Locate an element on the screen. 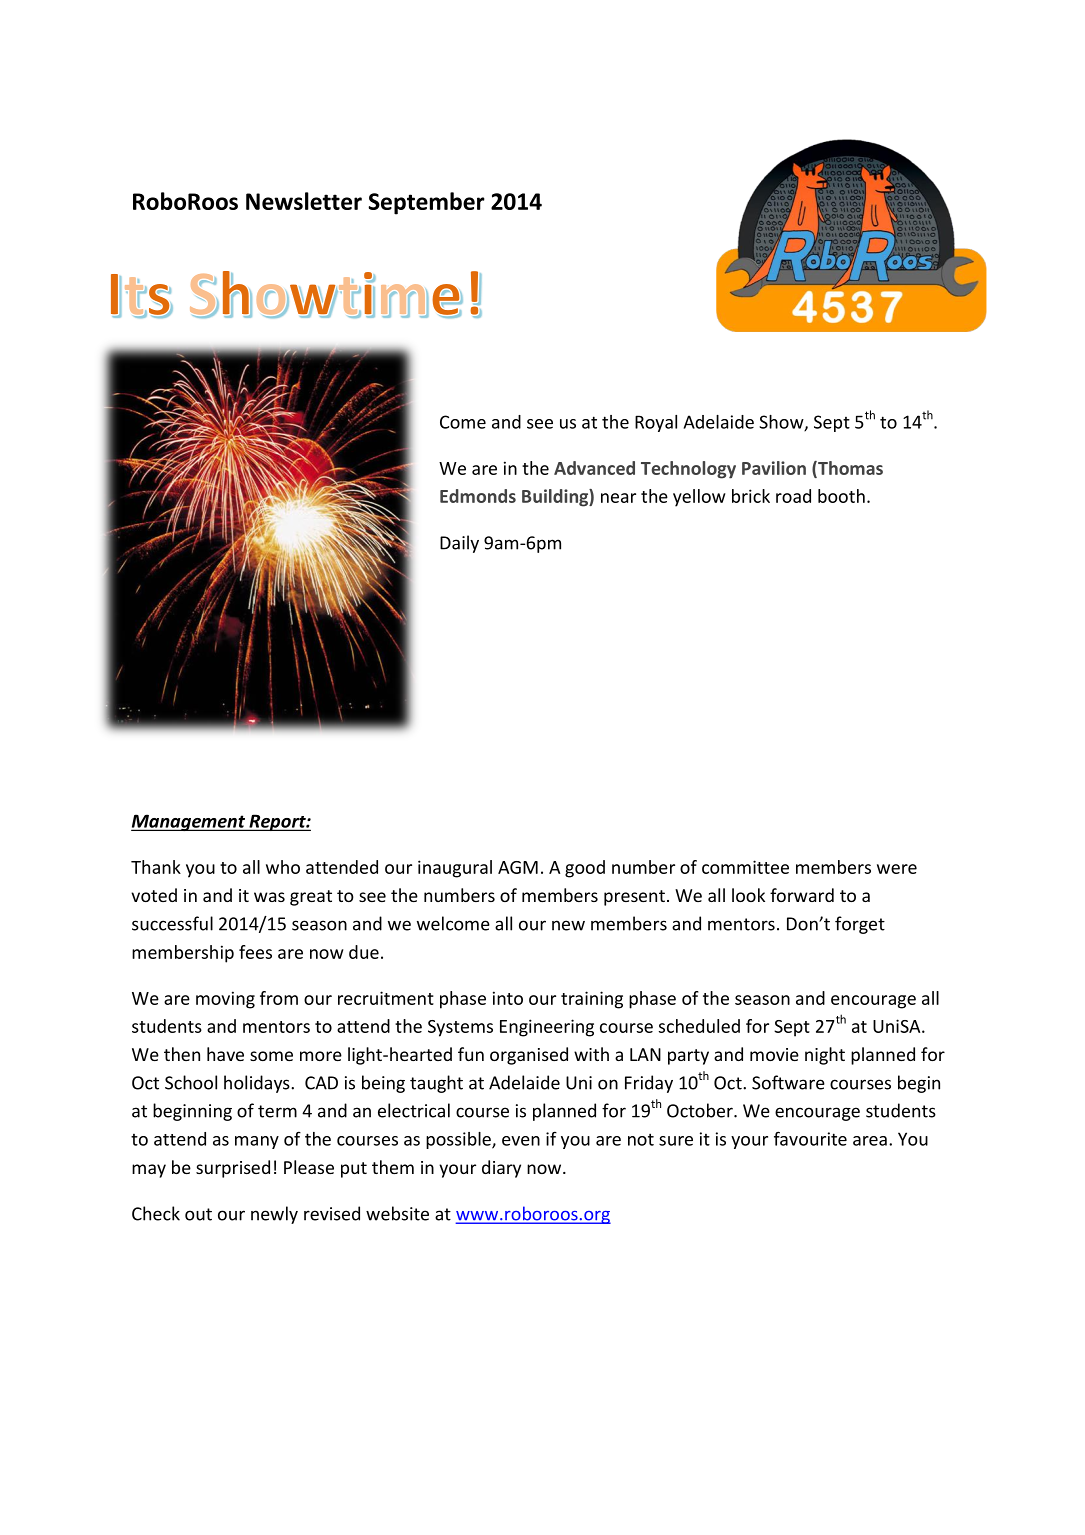 This screenshot has height=1535, width=1085. Pavilion is located at coordinates (774, 468).
